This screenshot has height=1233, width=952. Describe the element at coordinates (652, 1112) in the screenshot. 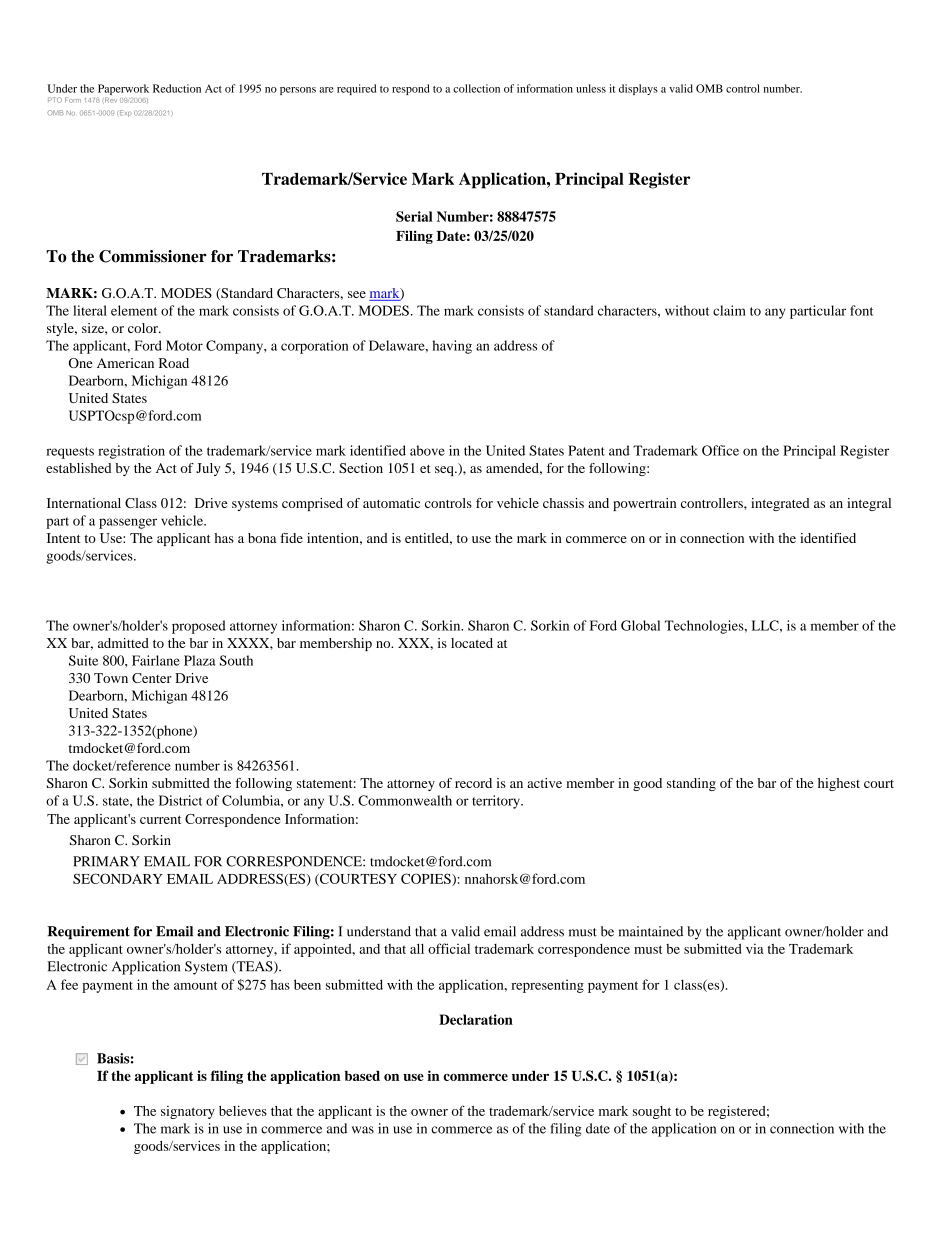

I see `sought` at that location.
